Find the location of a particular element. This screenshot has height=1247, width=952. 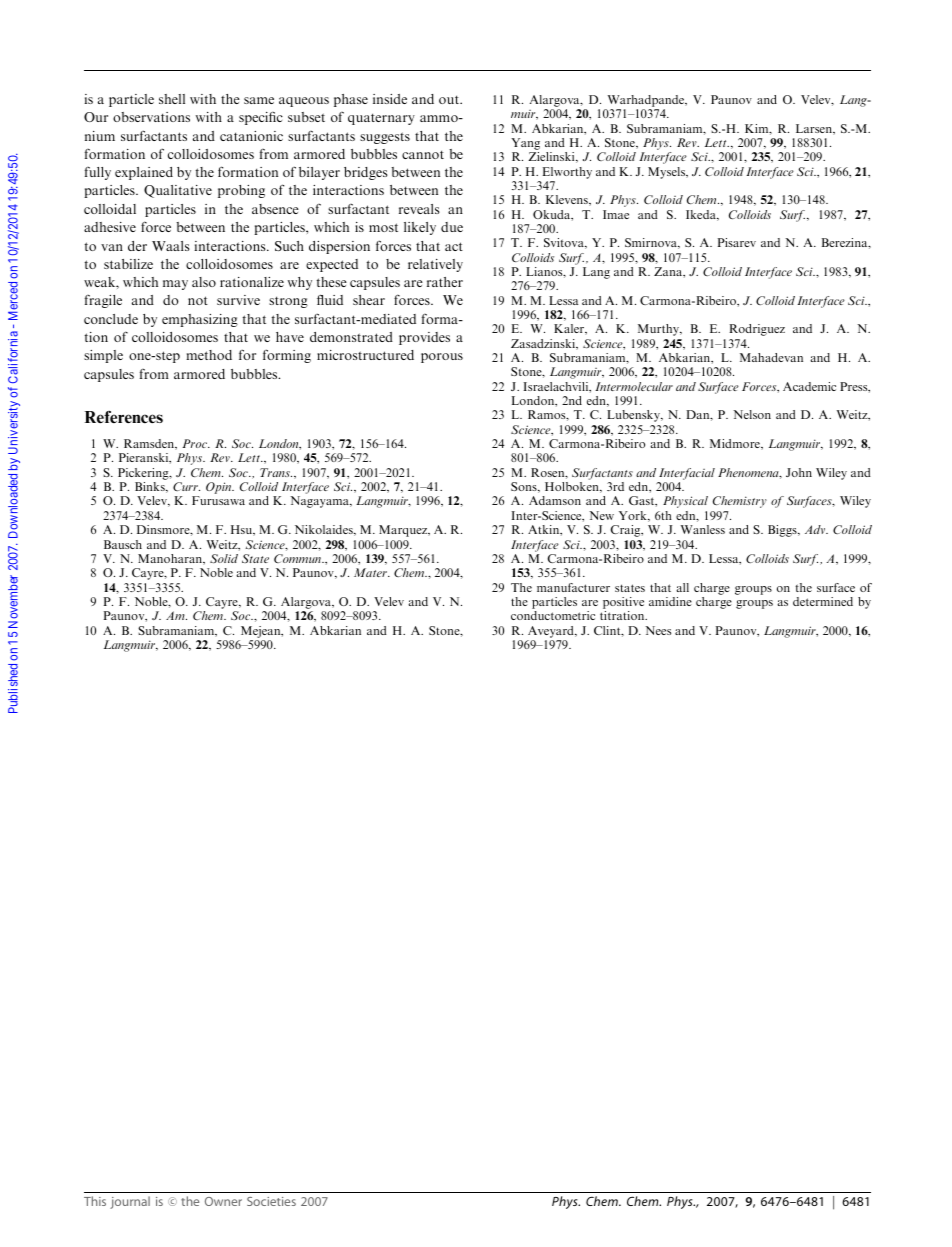

Solid is located at coordinates (224, 558).
